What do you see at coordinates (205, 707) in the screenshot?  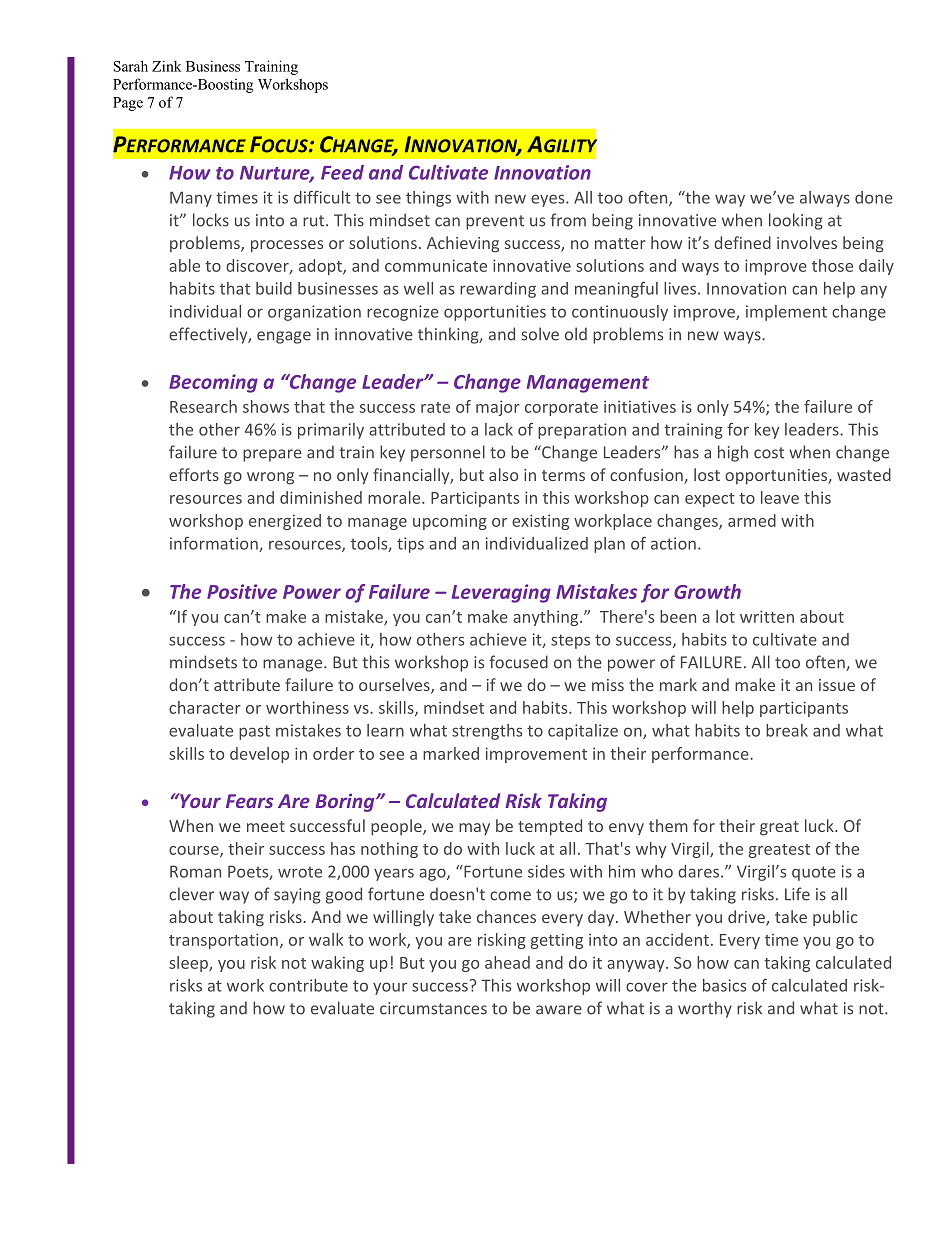 I see `character` at bounding box center [205, 707].
